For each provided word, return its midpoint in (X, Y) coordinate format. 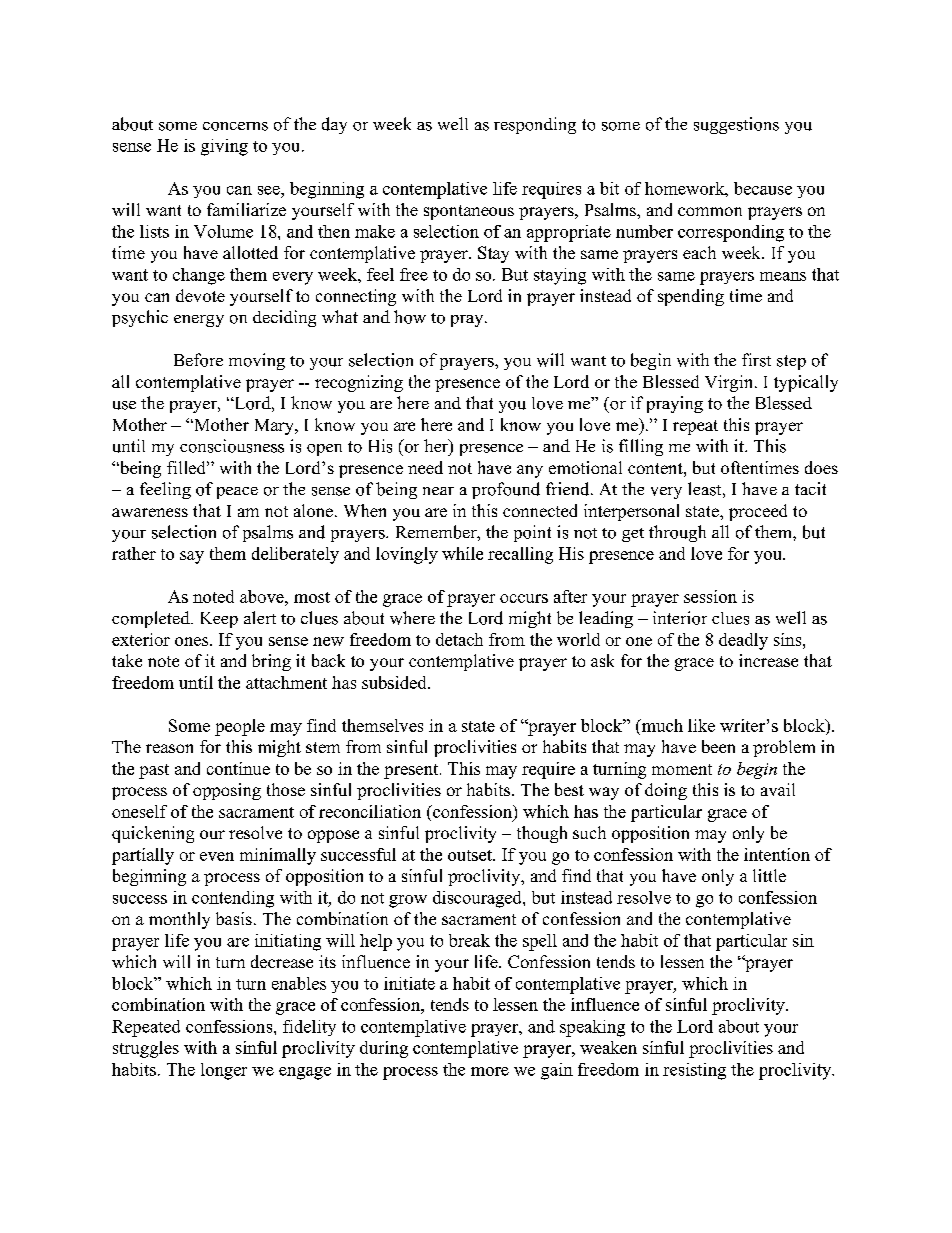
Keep (219, 620)
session (710, 596)
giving (224, 147)
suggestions (736, 125)
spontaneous (469, 212)
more (490, 1071)
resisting (694, 1071)
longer (224, 1071)
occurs (524, 598)
